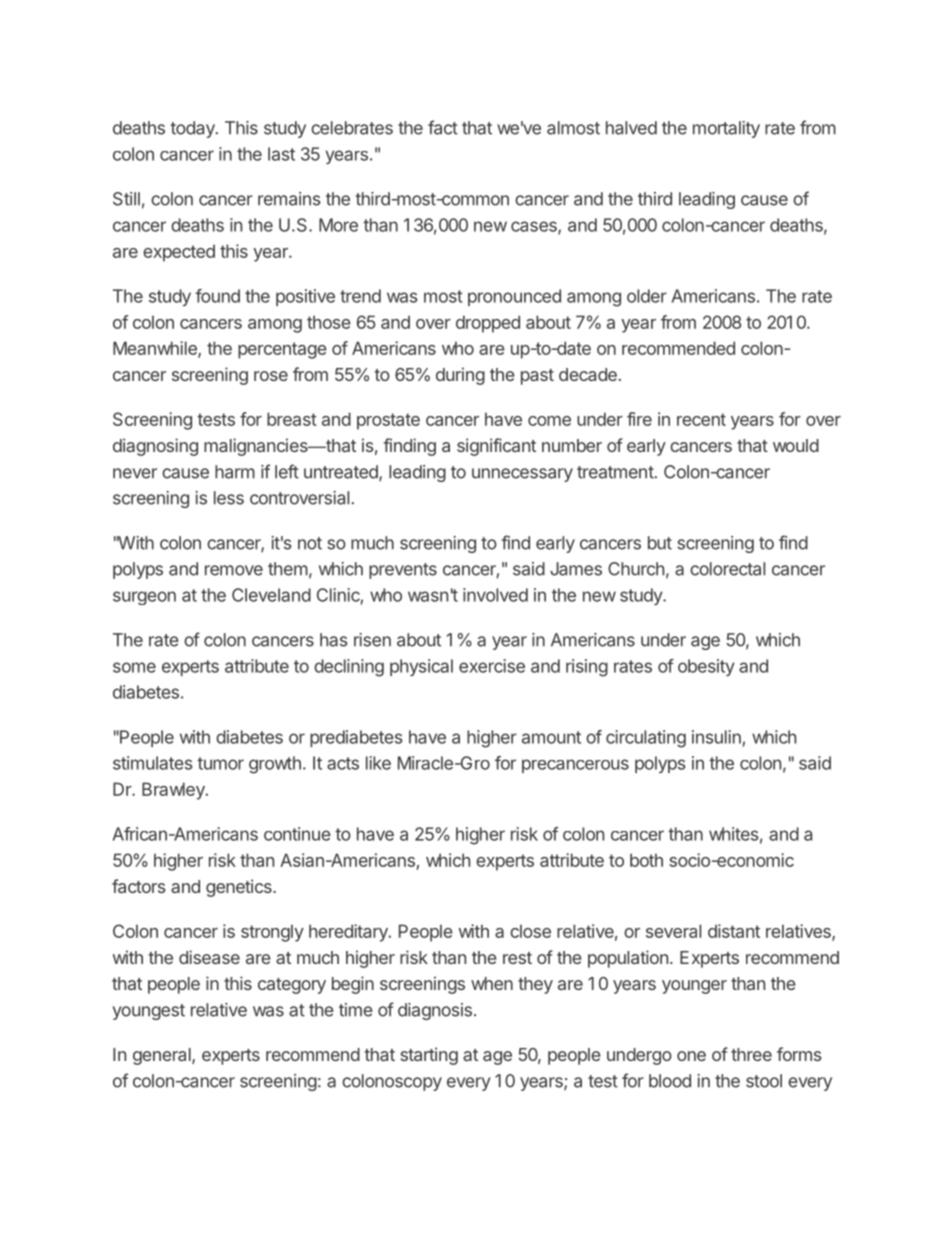  Describe the element at coordinates (646, 860) in the document. I see `both` at that location.
